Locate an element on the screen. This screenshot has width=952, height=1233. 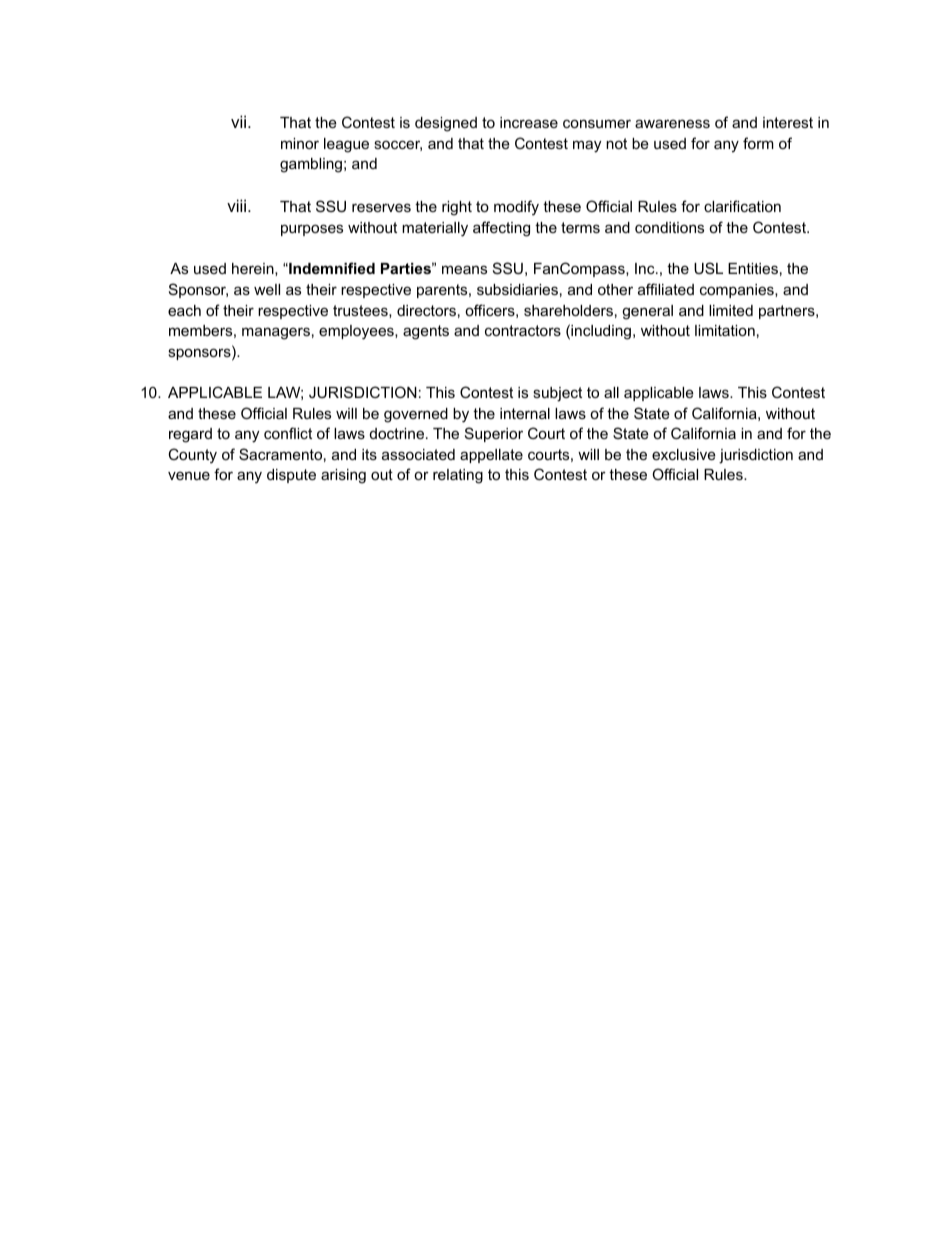
limited is located at coordinates (731, 310).
